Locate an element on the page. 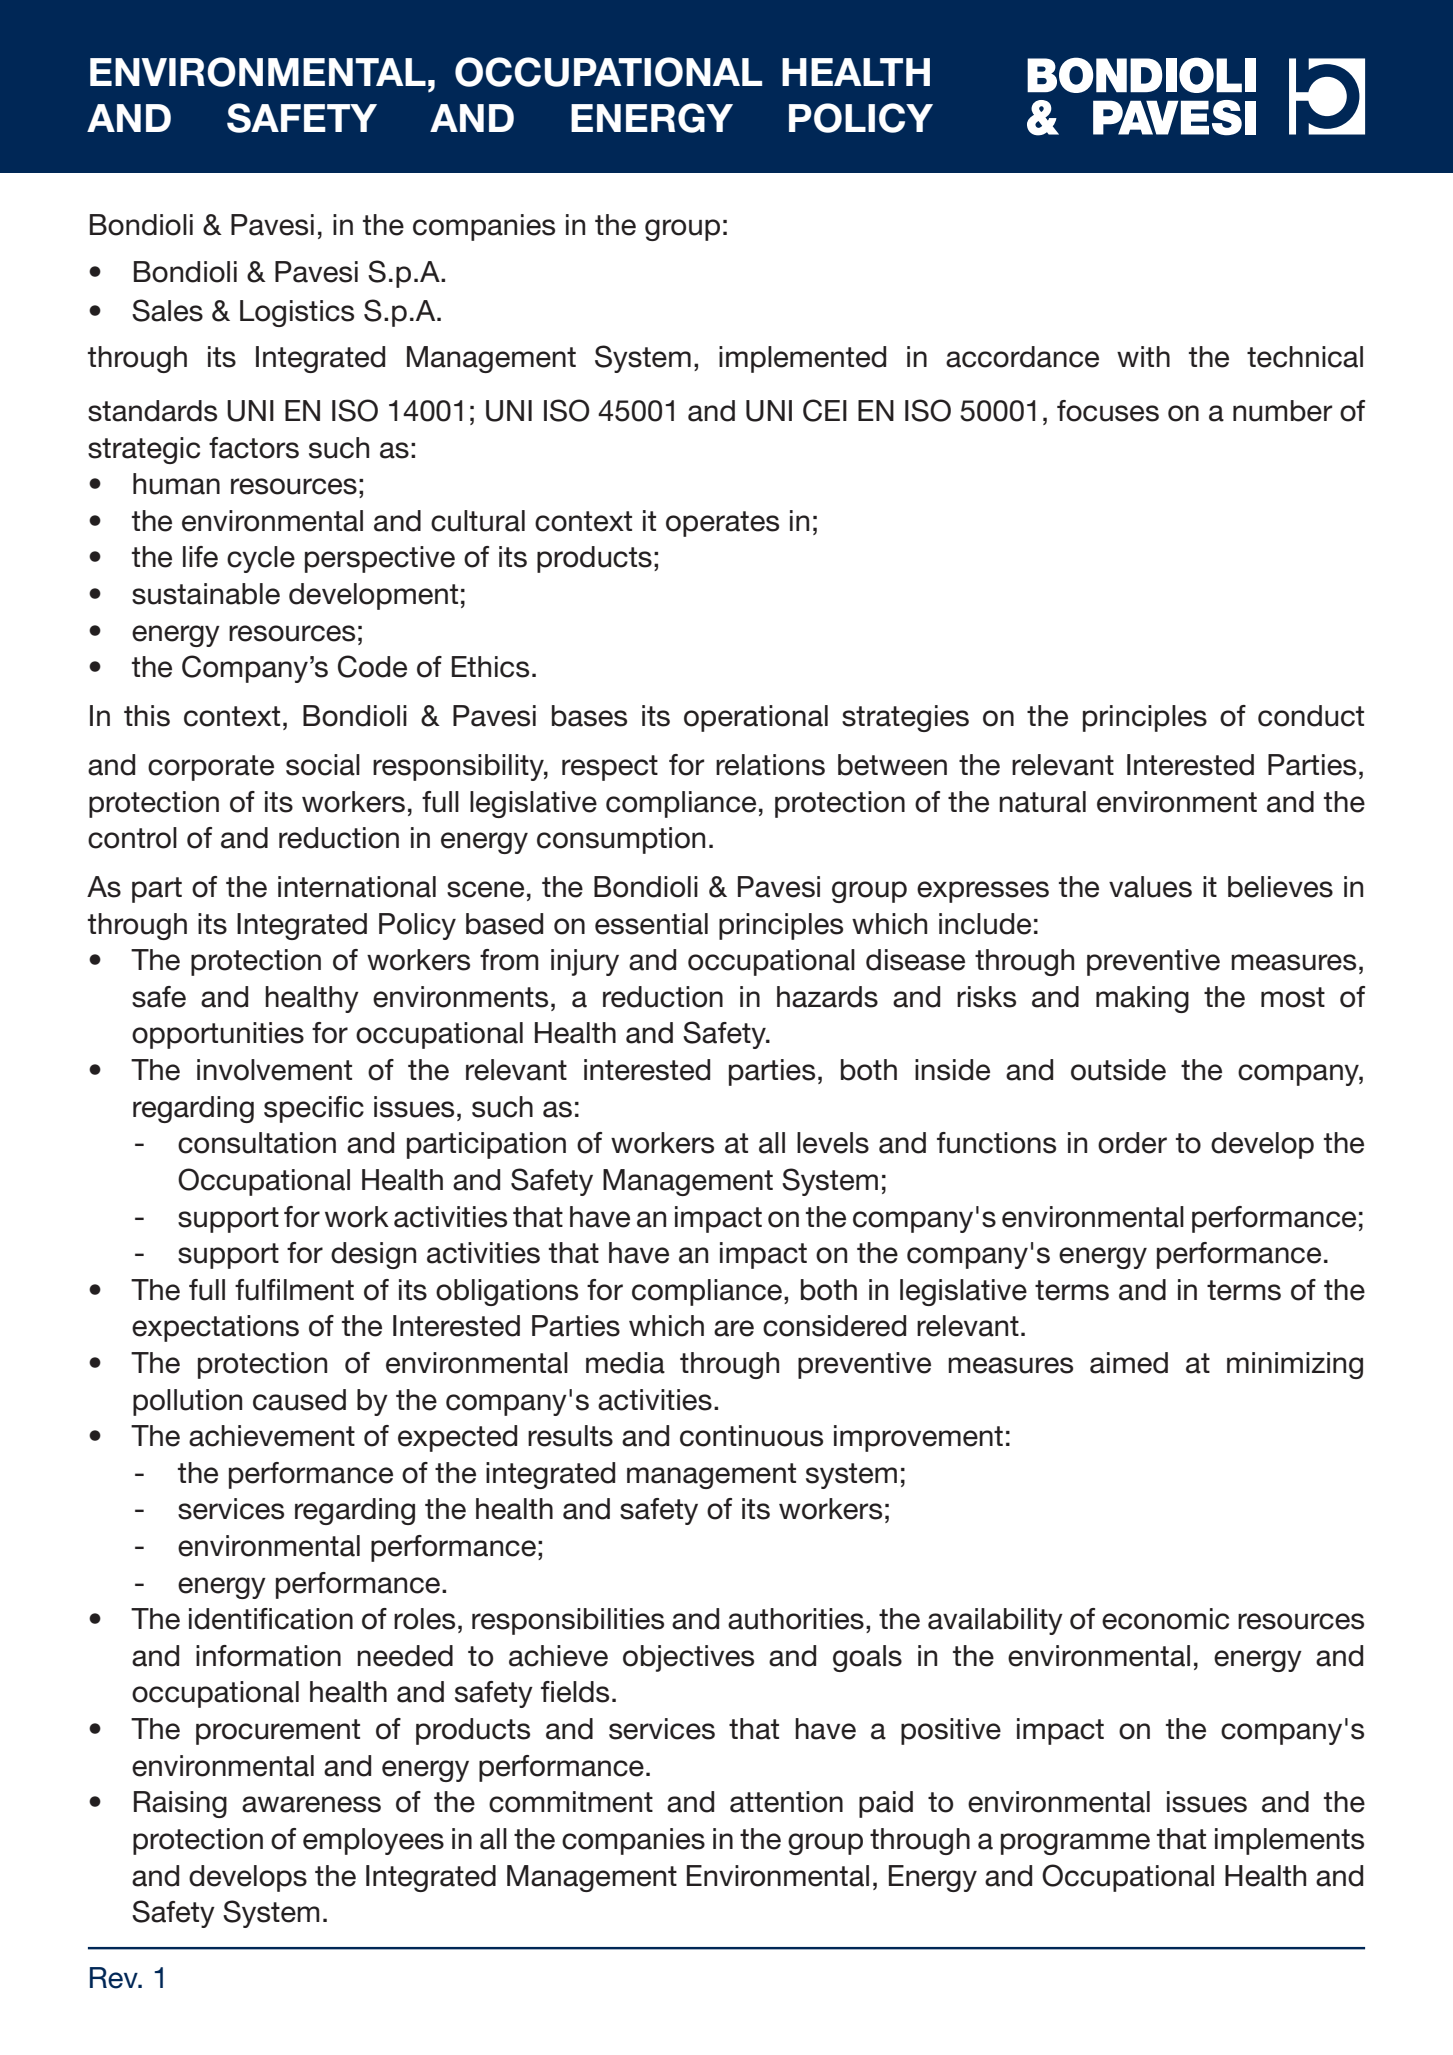 This image has width=1453, height=2055. consumption is located at coordinates (621, 840).
